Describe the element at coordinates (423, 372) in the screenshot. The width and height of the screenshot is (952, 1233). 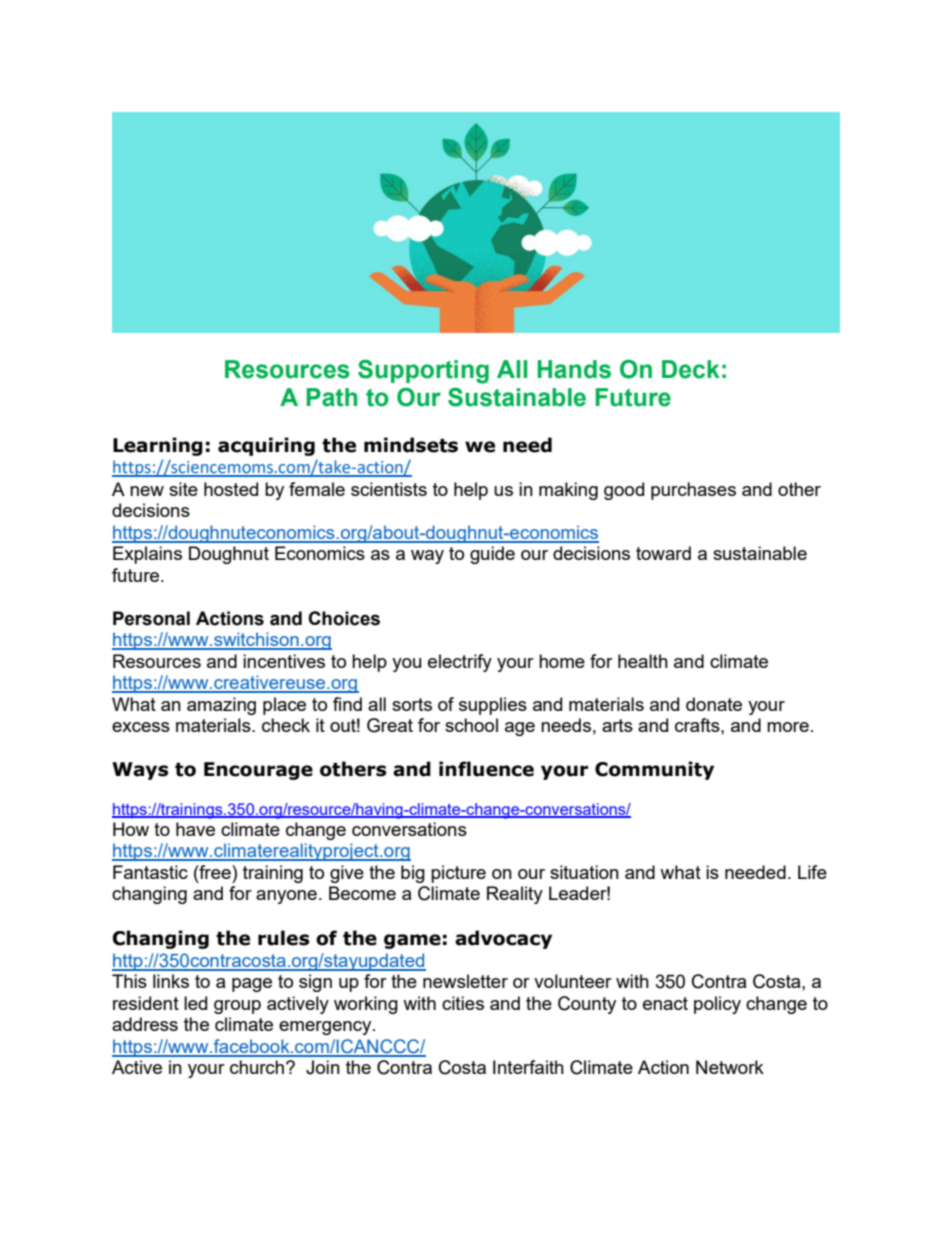
I see `Supporting` at that location.
